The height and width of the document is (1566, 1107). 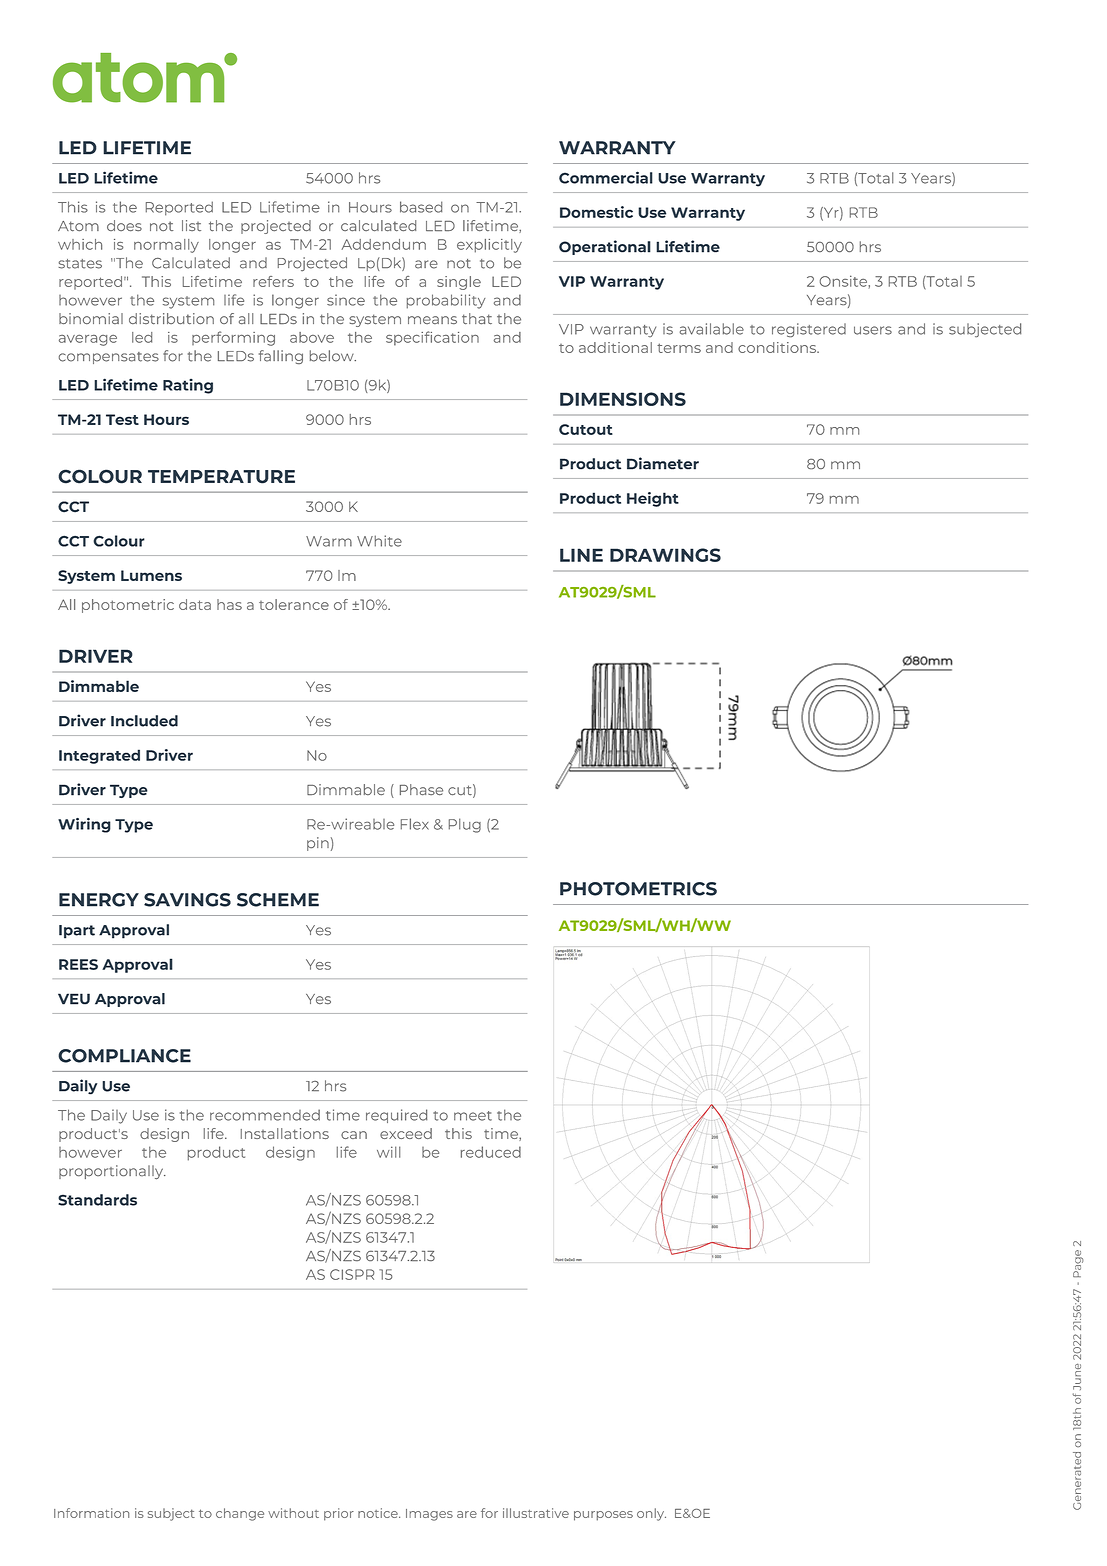 I want to click on Images, so click(x=429, y=1515).
